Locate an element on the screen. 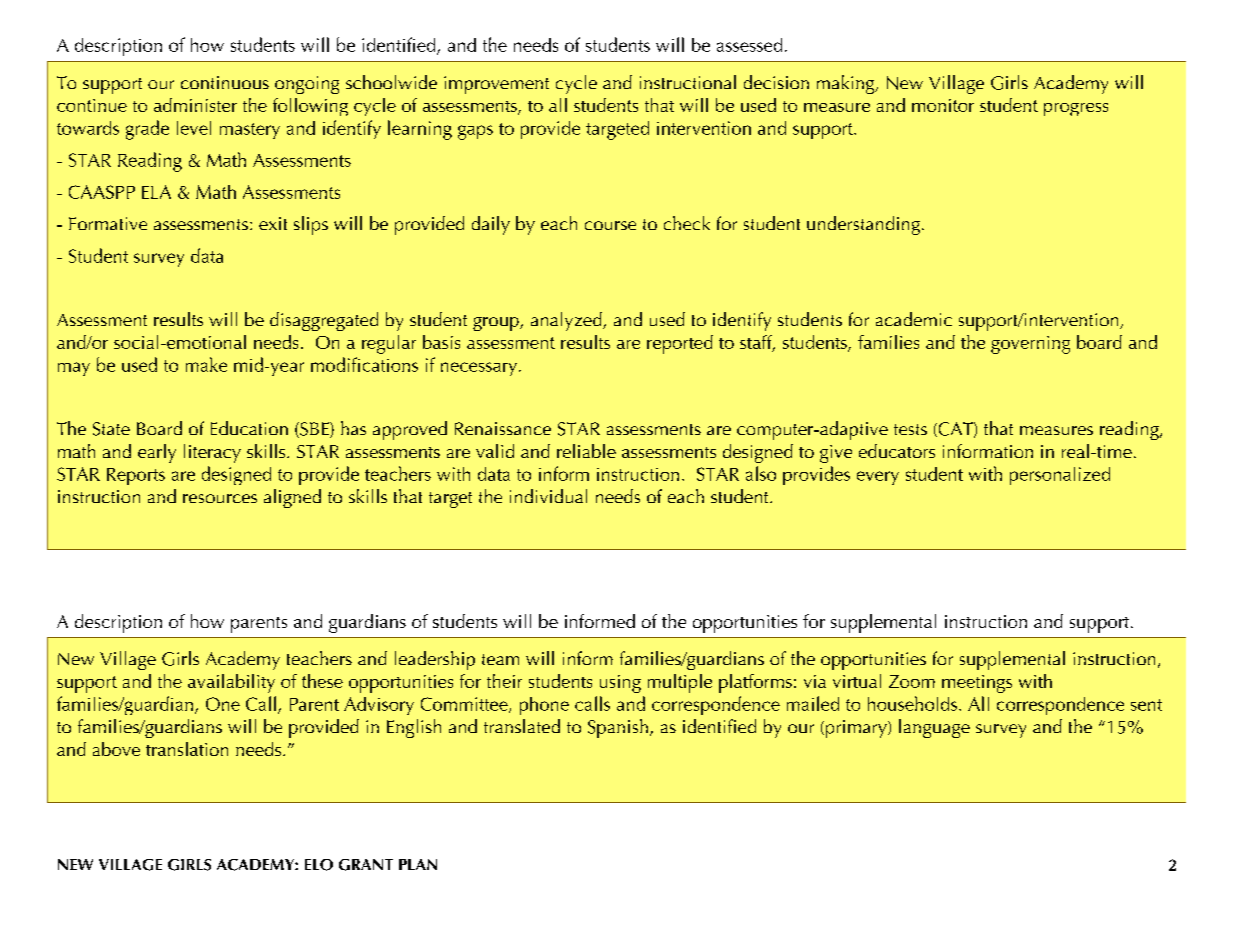 The image size is (1233, 952). ELO is located at coordinates (319, 865).
